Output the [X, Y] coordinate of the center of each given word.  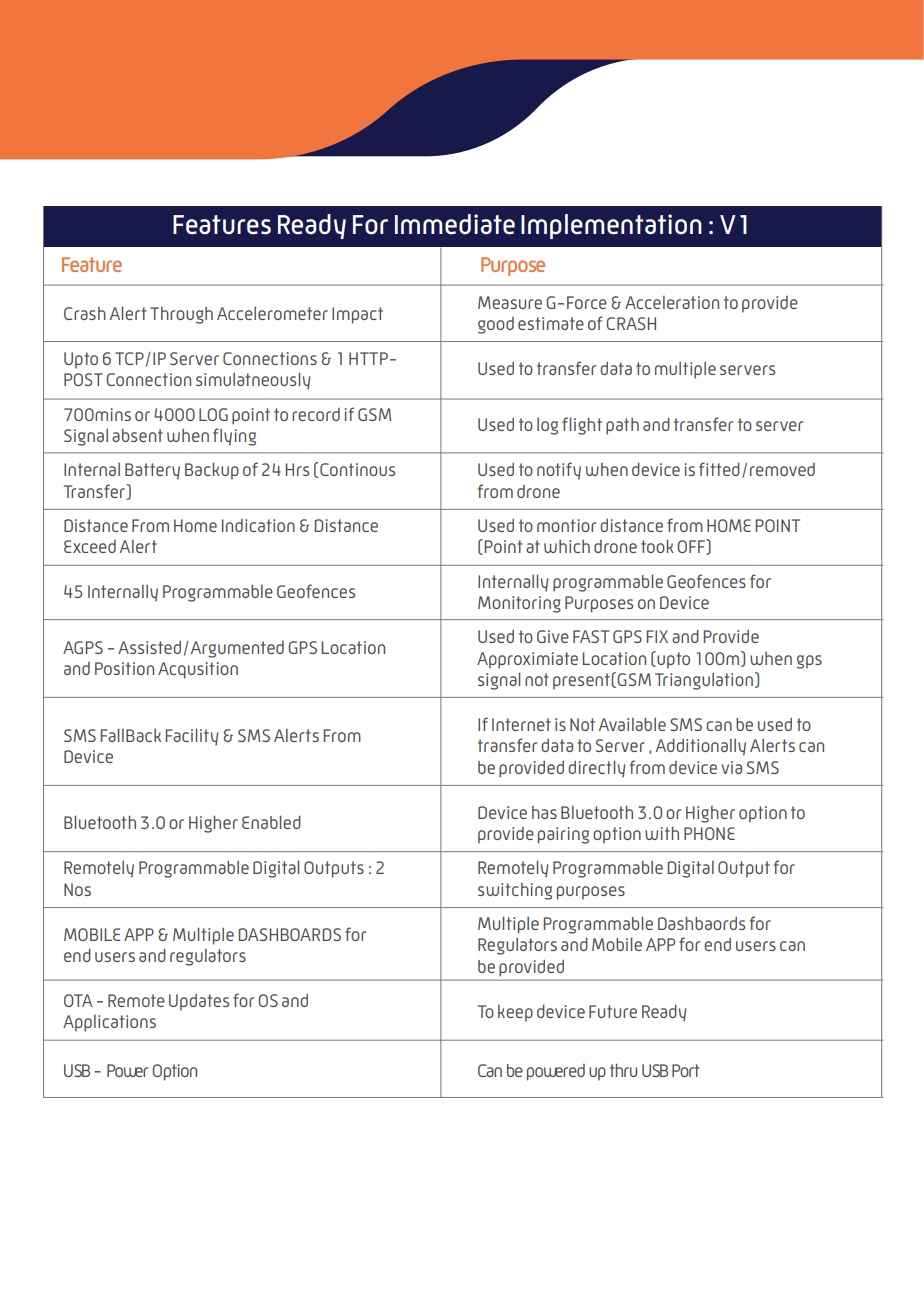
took [657, 546]
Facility [192, 737]
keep [515, 1013]
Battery [152, 471]
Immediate [455, 224]
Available [632, 724]
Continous [357, 469]
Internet [521, 724]
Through [181, 315]
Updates [199, 1002]
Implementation [611, 226]
